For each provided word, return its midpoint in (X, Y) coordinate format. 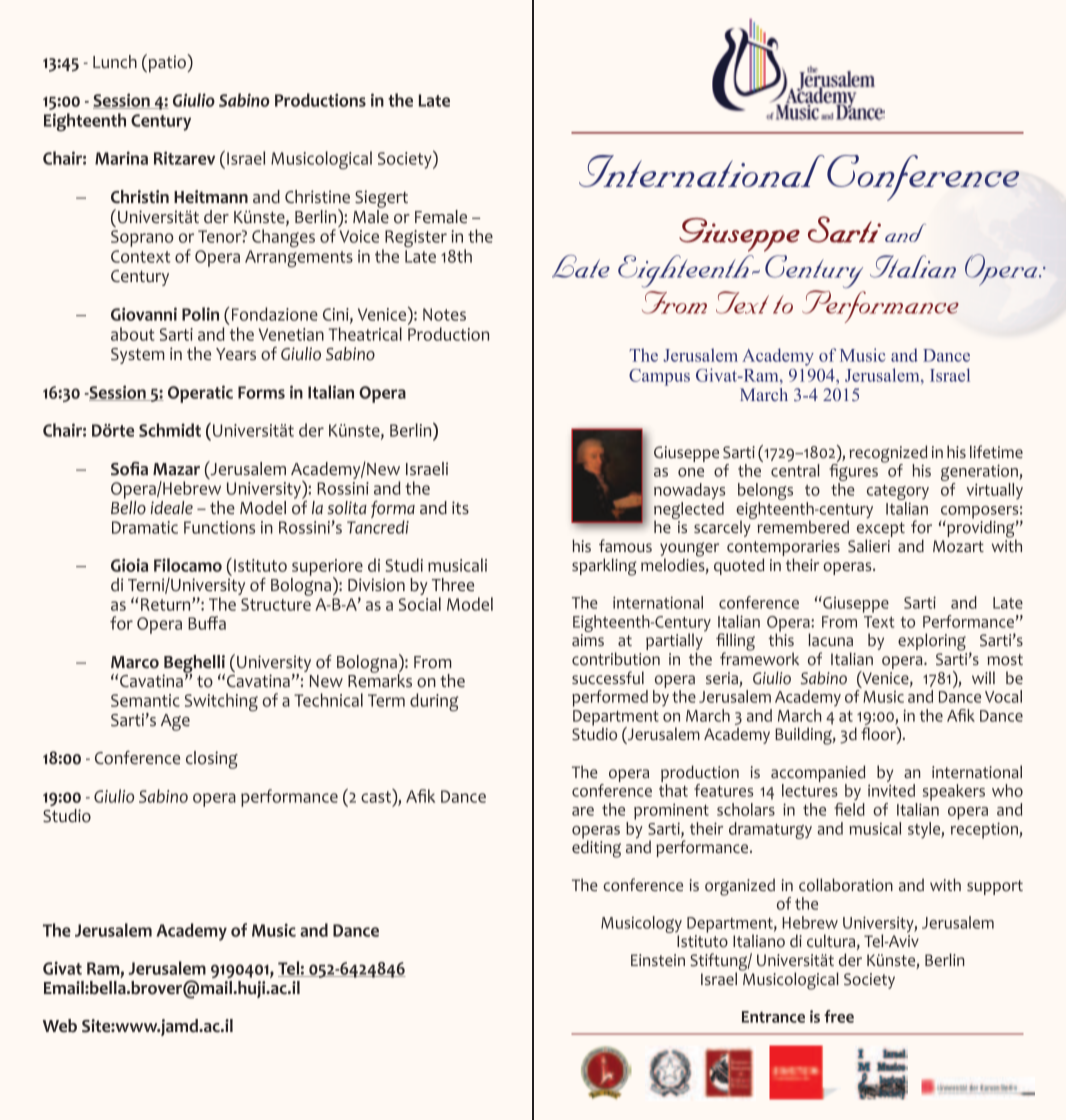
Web (60, 1026)
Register (415, 240)
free (839, 1016)
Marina (121, 158)
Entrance (773, 1017)
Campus (659, 377)
